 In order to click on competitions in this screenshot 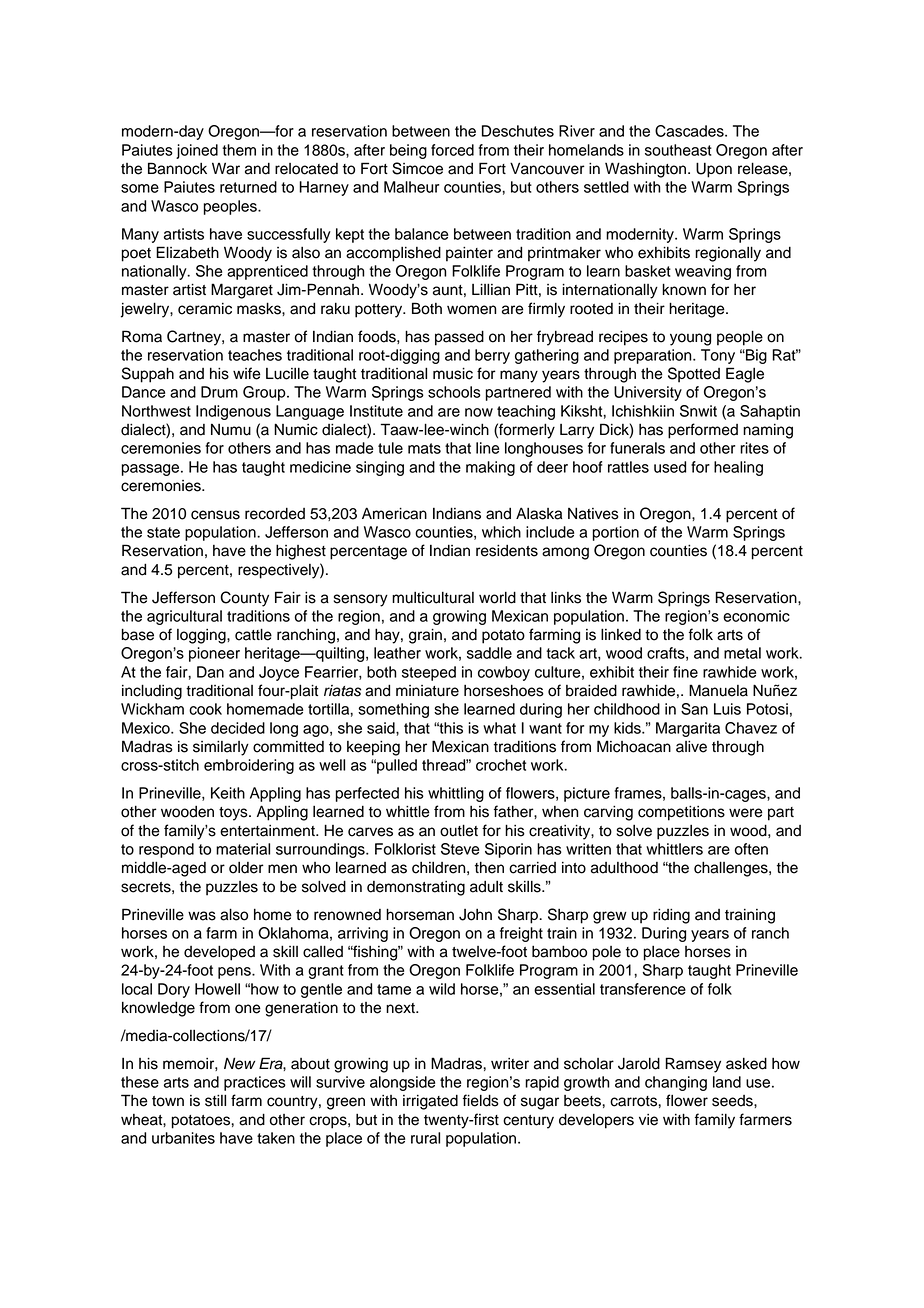, I will do `click(681, 813)`.
